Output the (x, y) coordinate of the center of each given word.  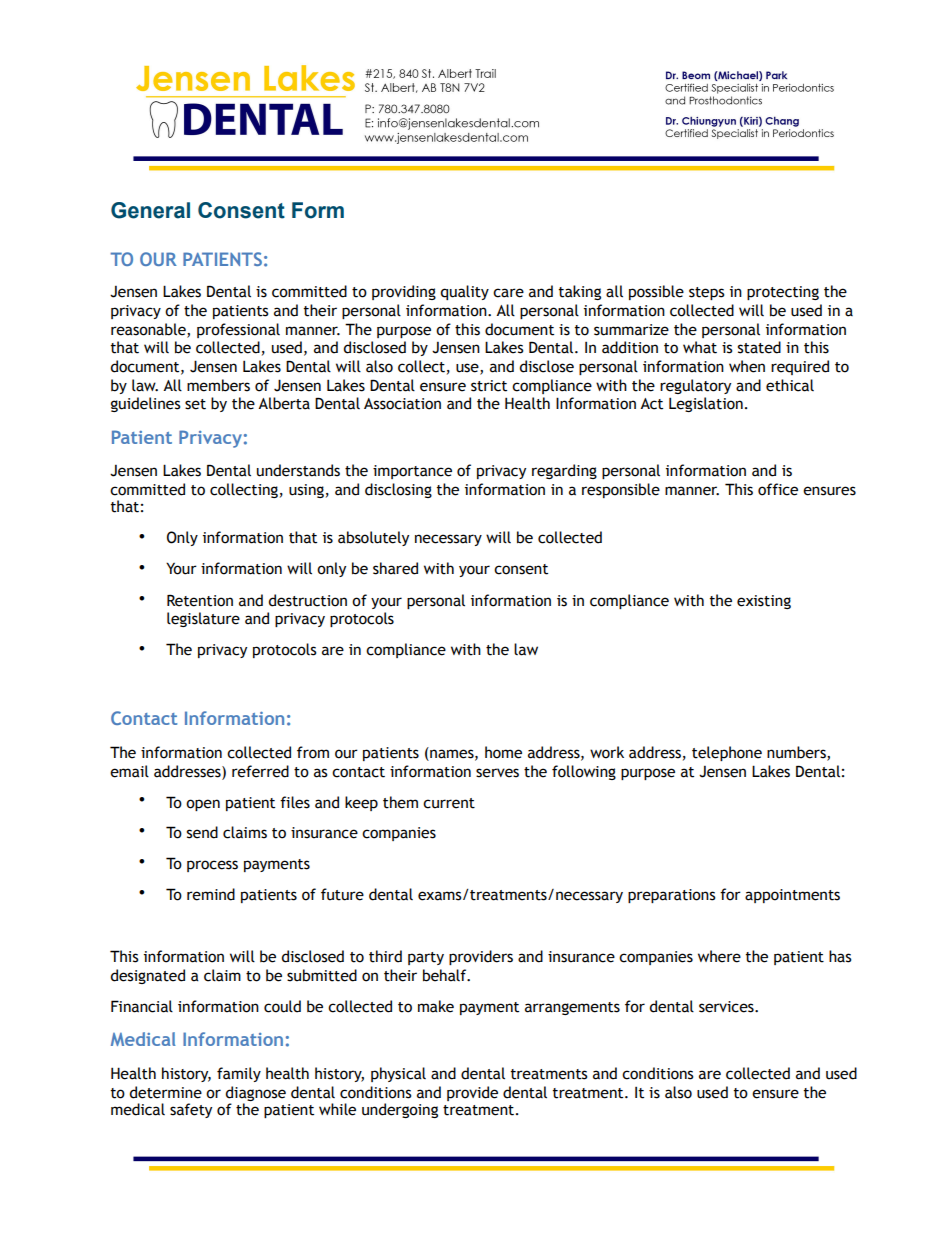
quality (465, 292)
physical (398, 1074)
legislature (203, 619)
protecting (783, 293)
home (503, 752)
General (150, 210)
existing (764, 602)
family (239, 1074)
